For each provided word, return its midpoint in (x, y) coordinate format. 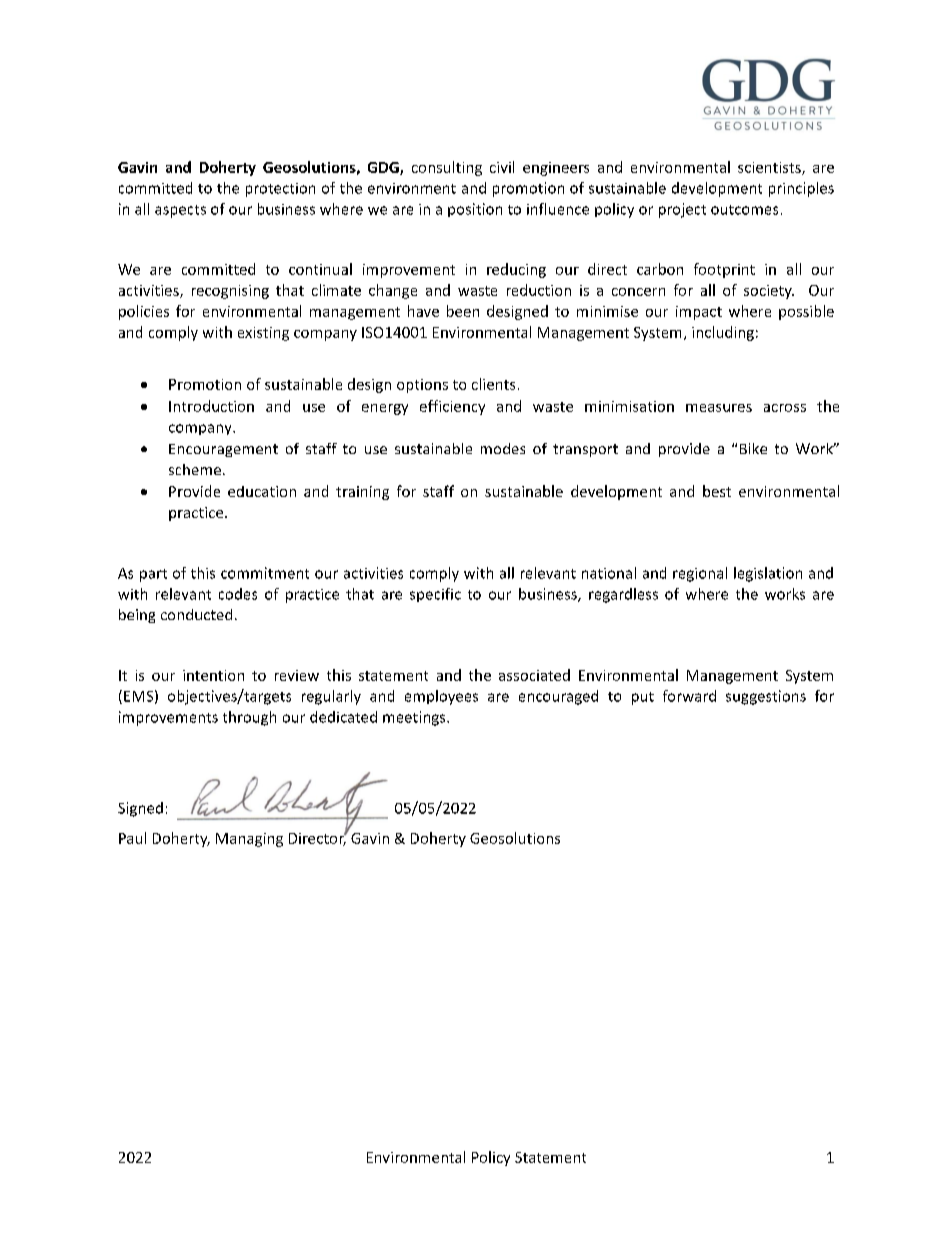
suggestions (766, 697)
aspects (180, 211)
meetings (415, 718)
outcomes (744, 210)
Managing (249, 840)
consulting (447, 168)
